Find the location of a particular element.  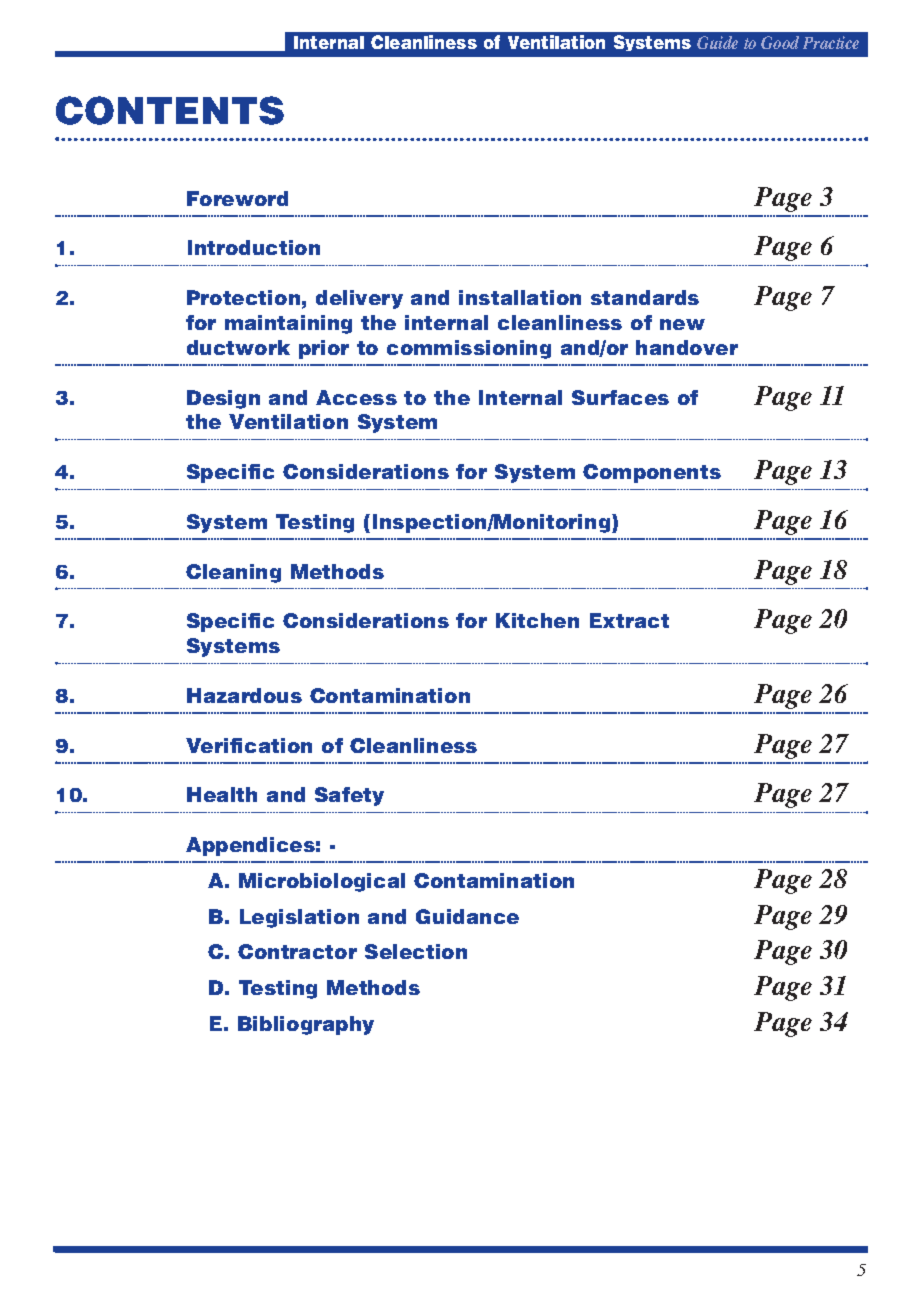

Guide is located at coordinates (717, 42).
